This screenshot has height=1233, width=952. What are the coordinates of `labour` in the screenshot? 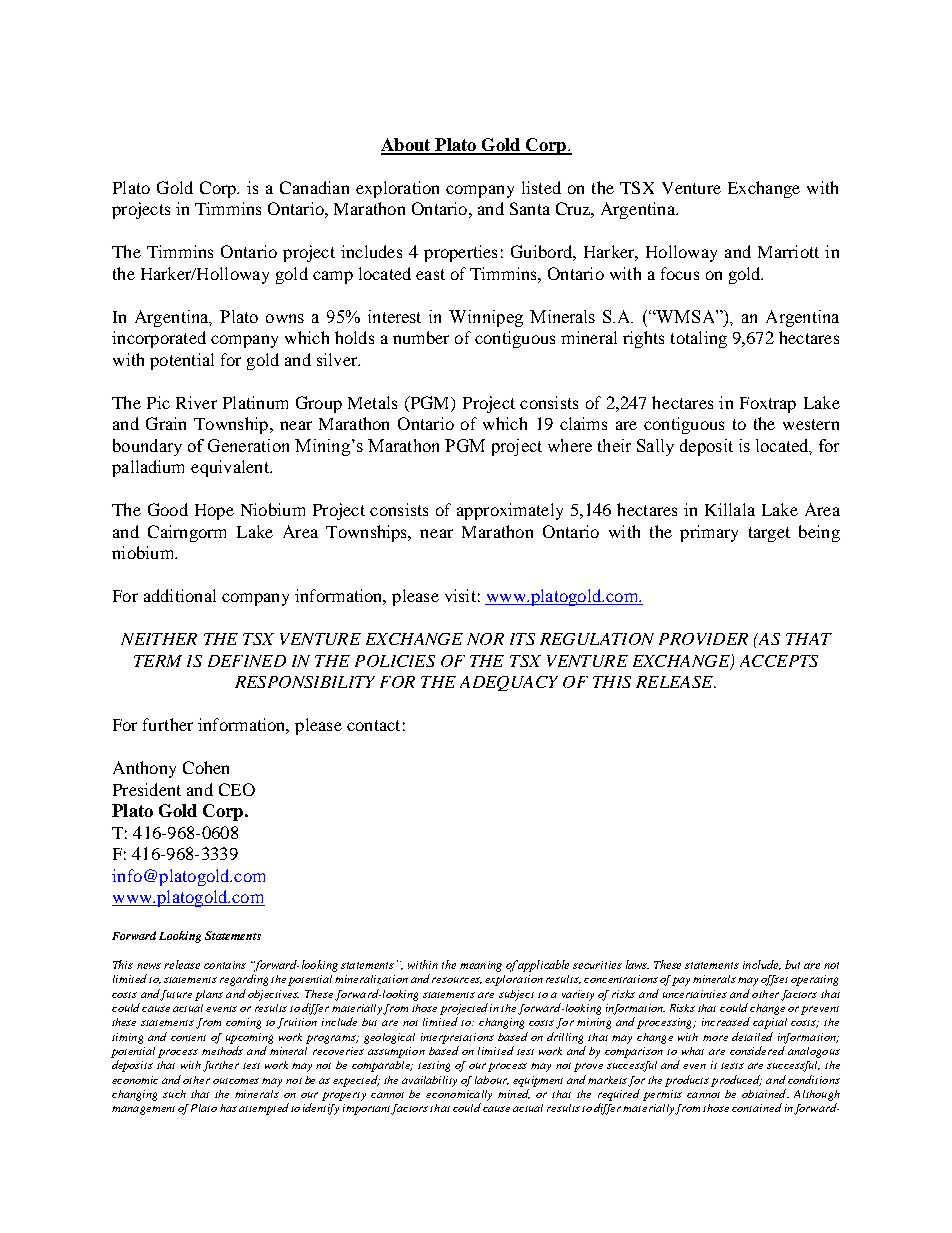 It's located at (492, 1080).
